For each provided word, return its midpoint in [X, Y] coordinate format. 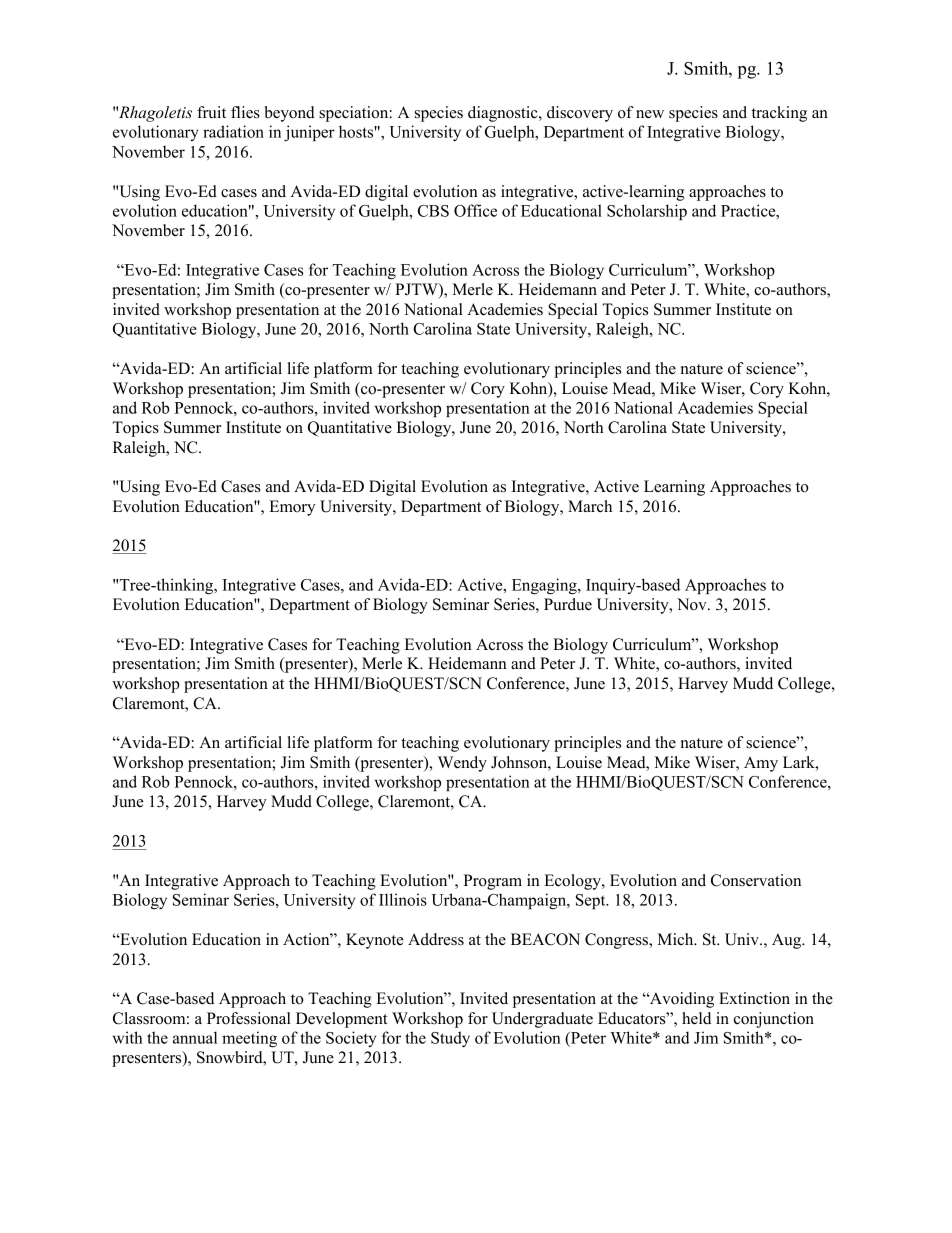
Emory [292, 508]
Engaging [545, 586]
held [696, 1018]
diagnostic [504, 114]
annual [195, 1037]
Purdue [568, 604]
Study [450, 1039]
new [650, 114]
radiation [233, 131]
